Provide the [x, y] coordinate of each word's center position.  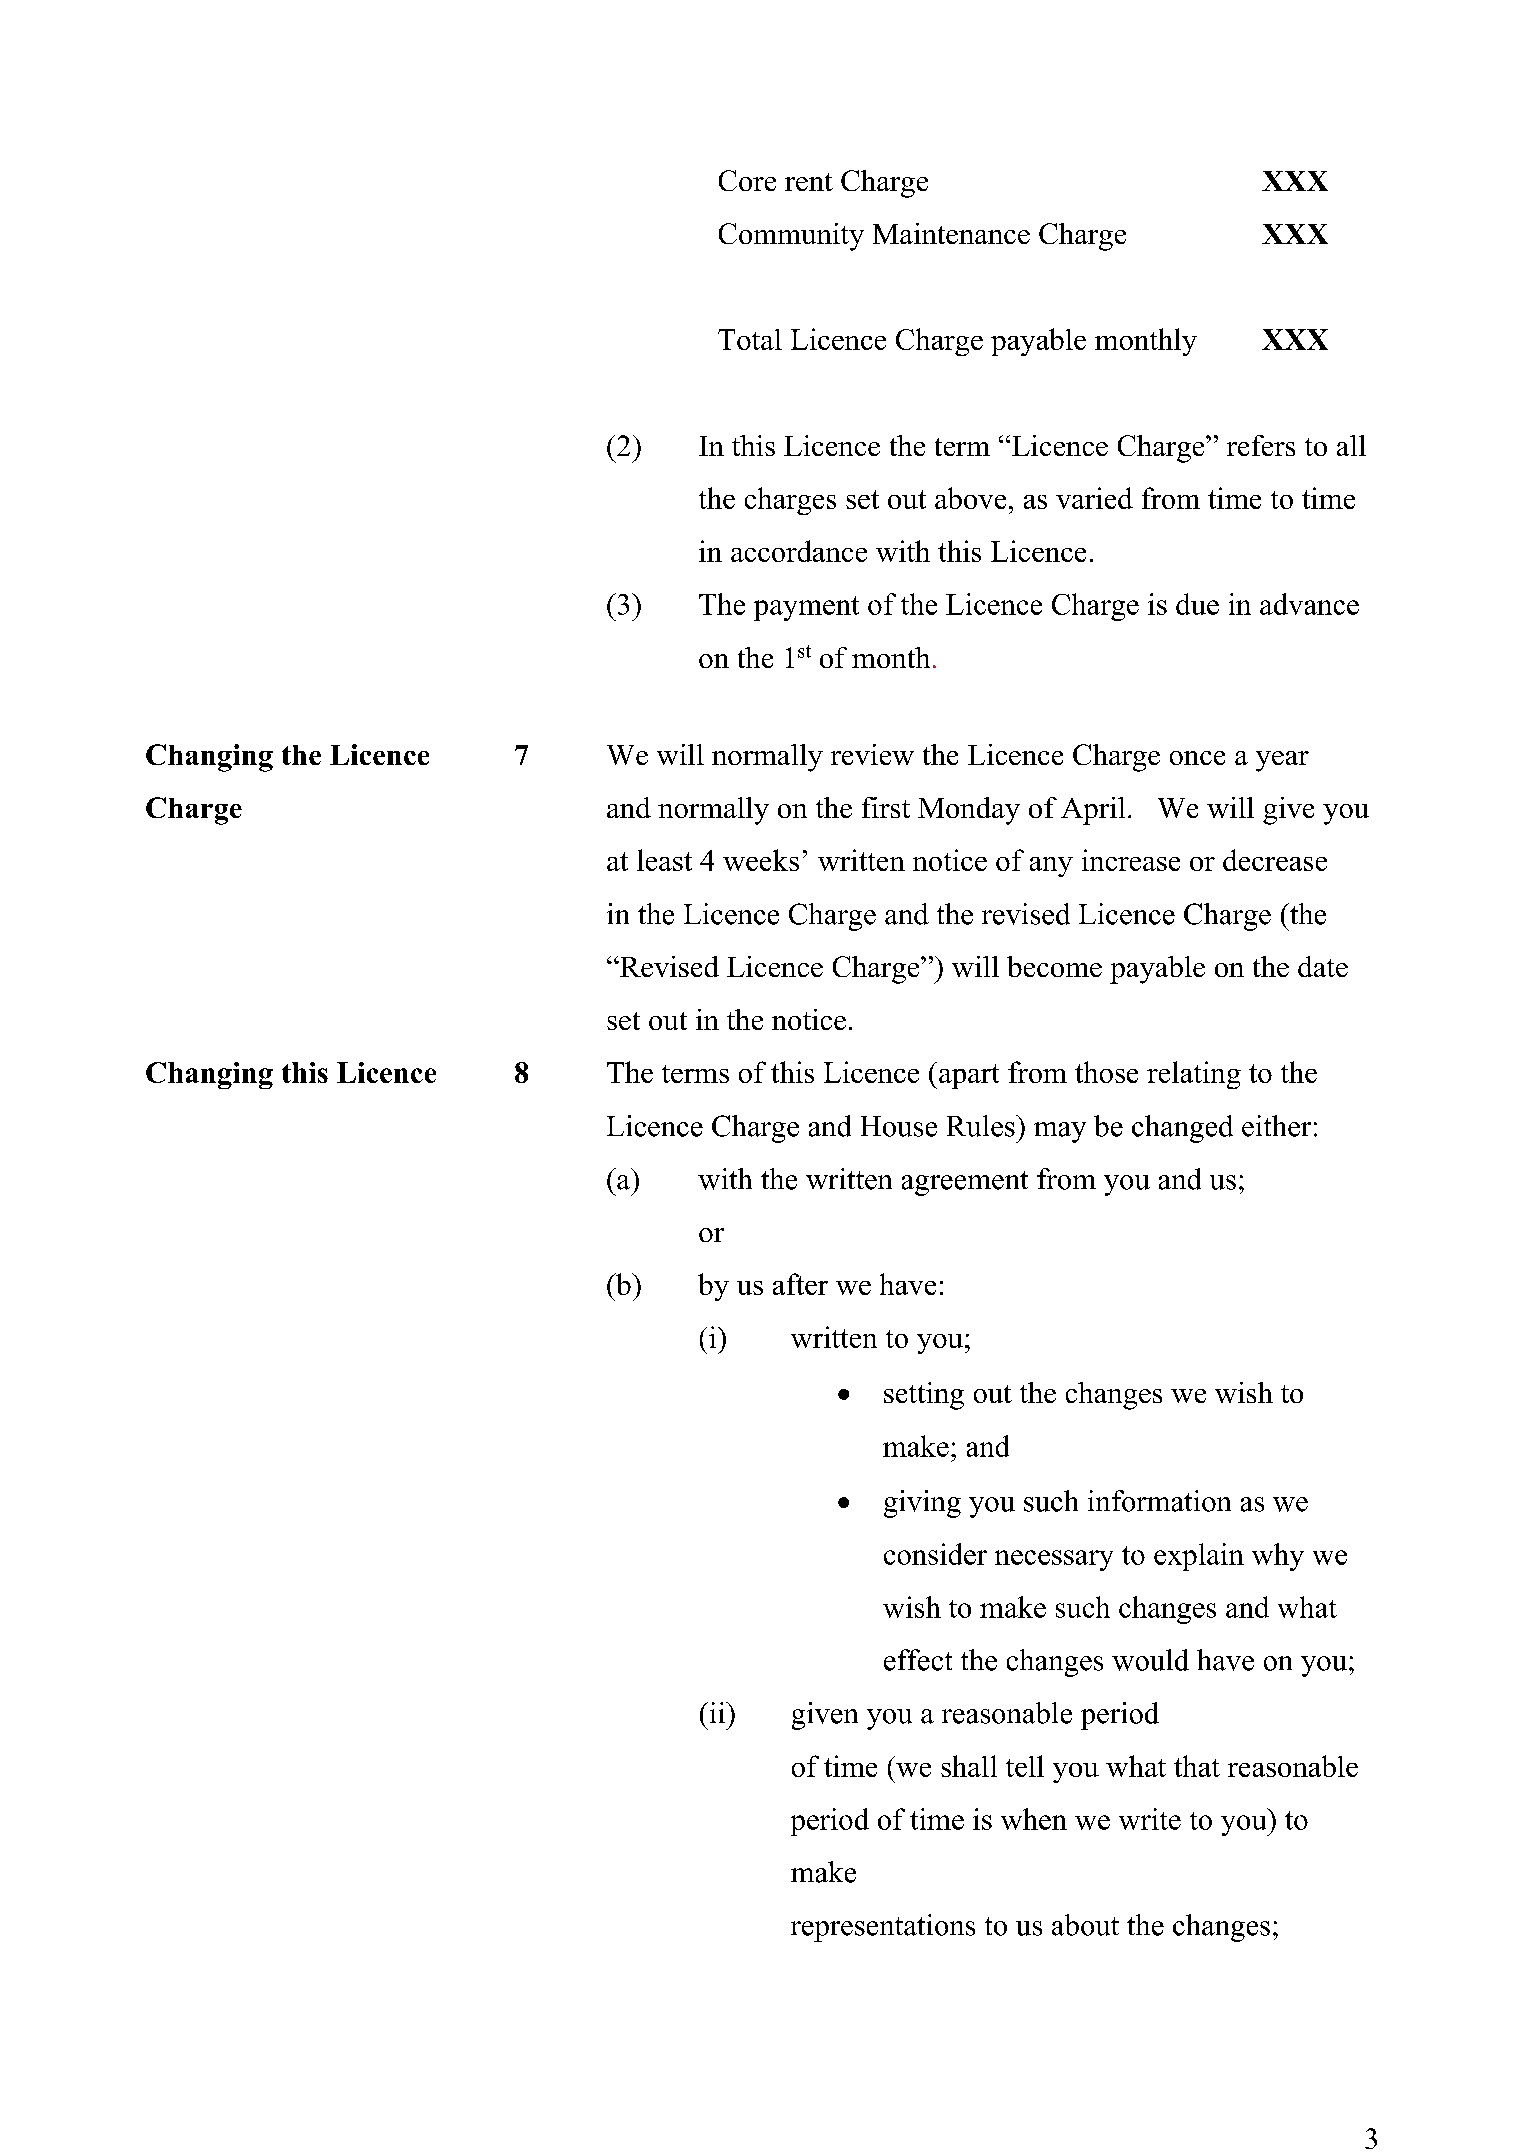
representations [883, 1928]
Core [747, 180]
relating [1194, 1075]
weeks [761, 860]
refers [1261, 445]
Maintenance [951, 233]
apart [969, 1076]
